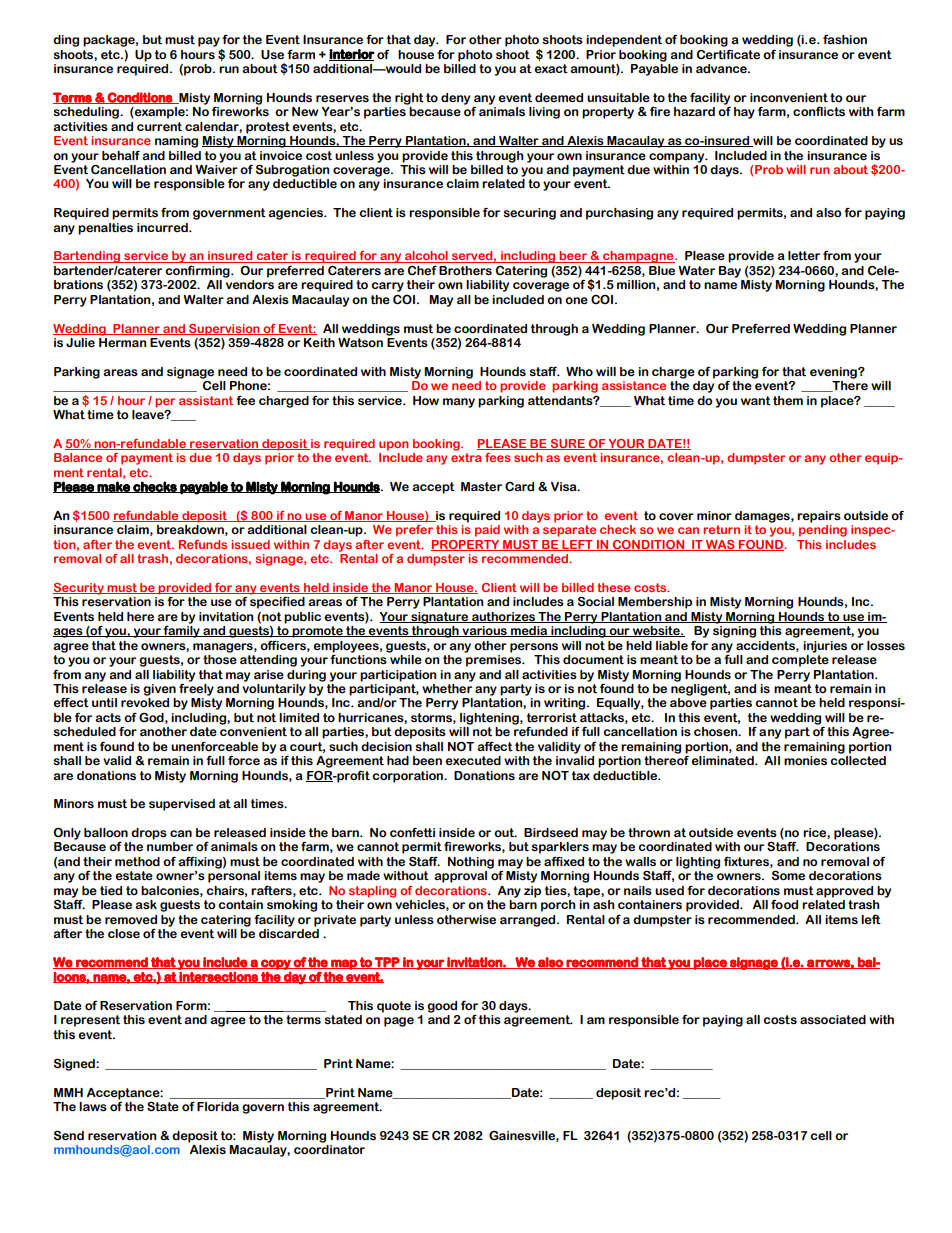 The image size is (952, 1233). What do you see at coordinates (788, 876) in the screenshot?
I see `Some` at bounding box center [788, 876].
